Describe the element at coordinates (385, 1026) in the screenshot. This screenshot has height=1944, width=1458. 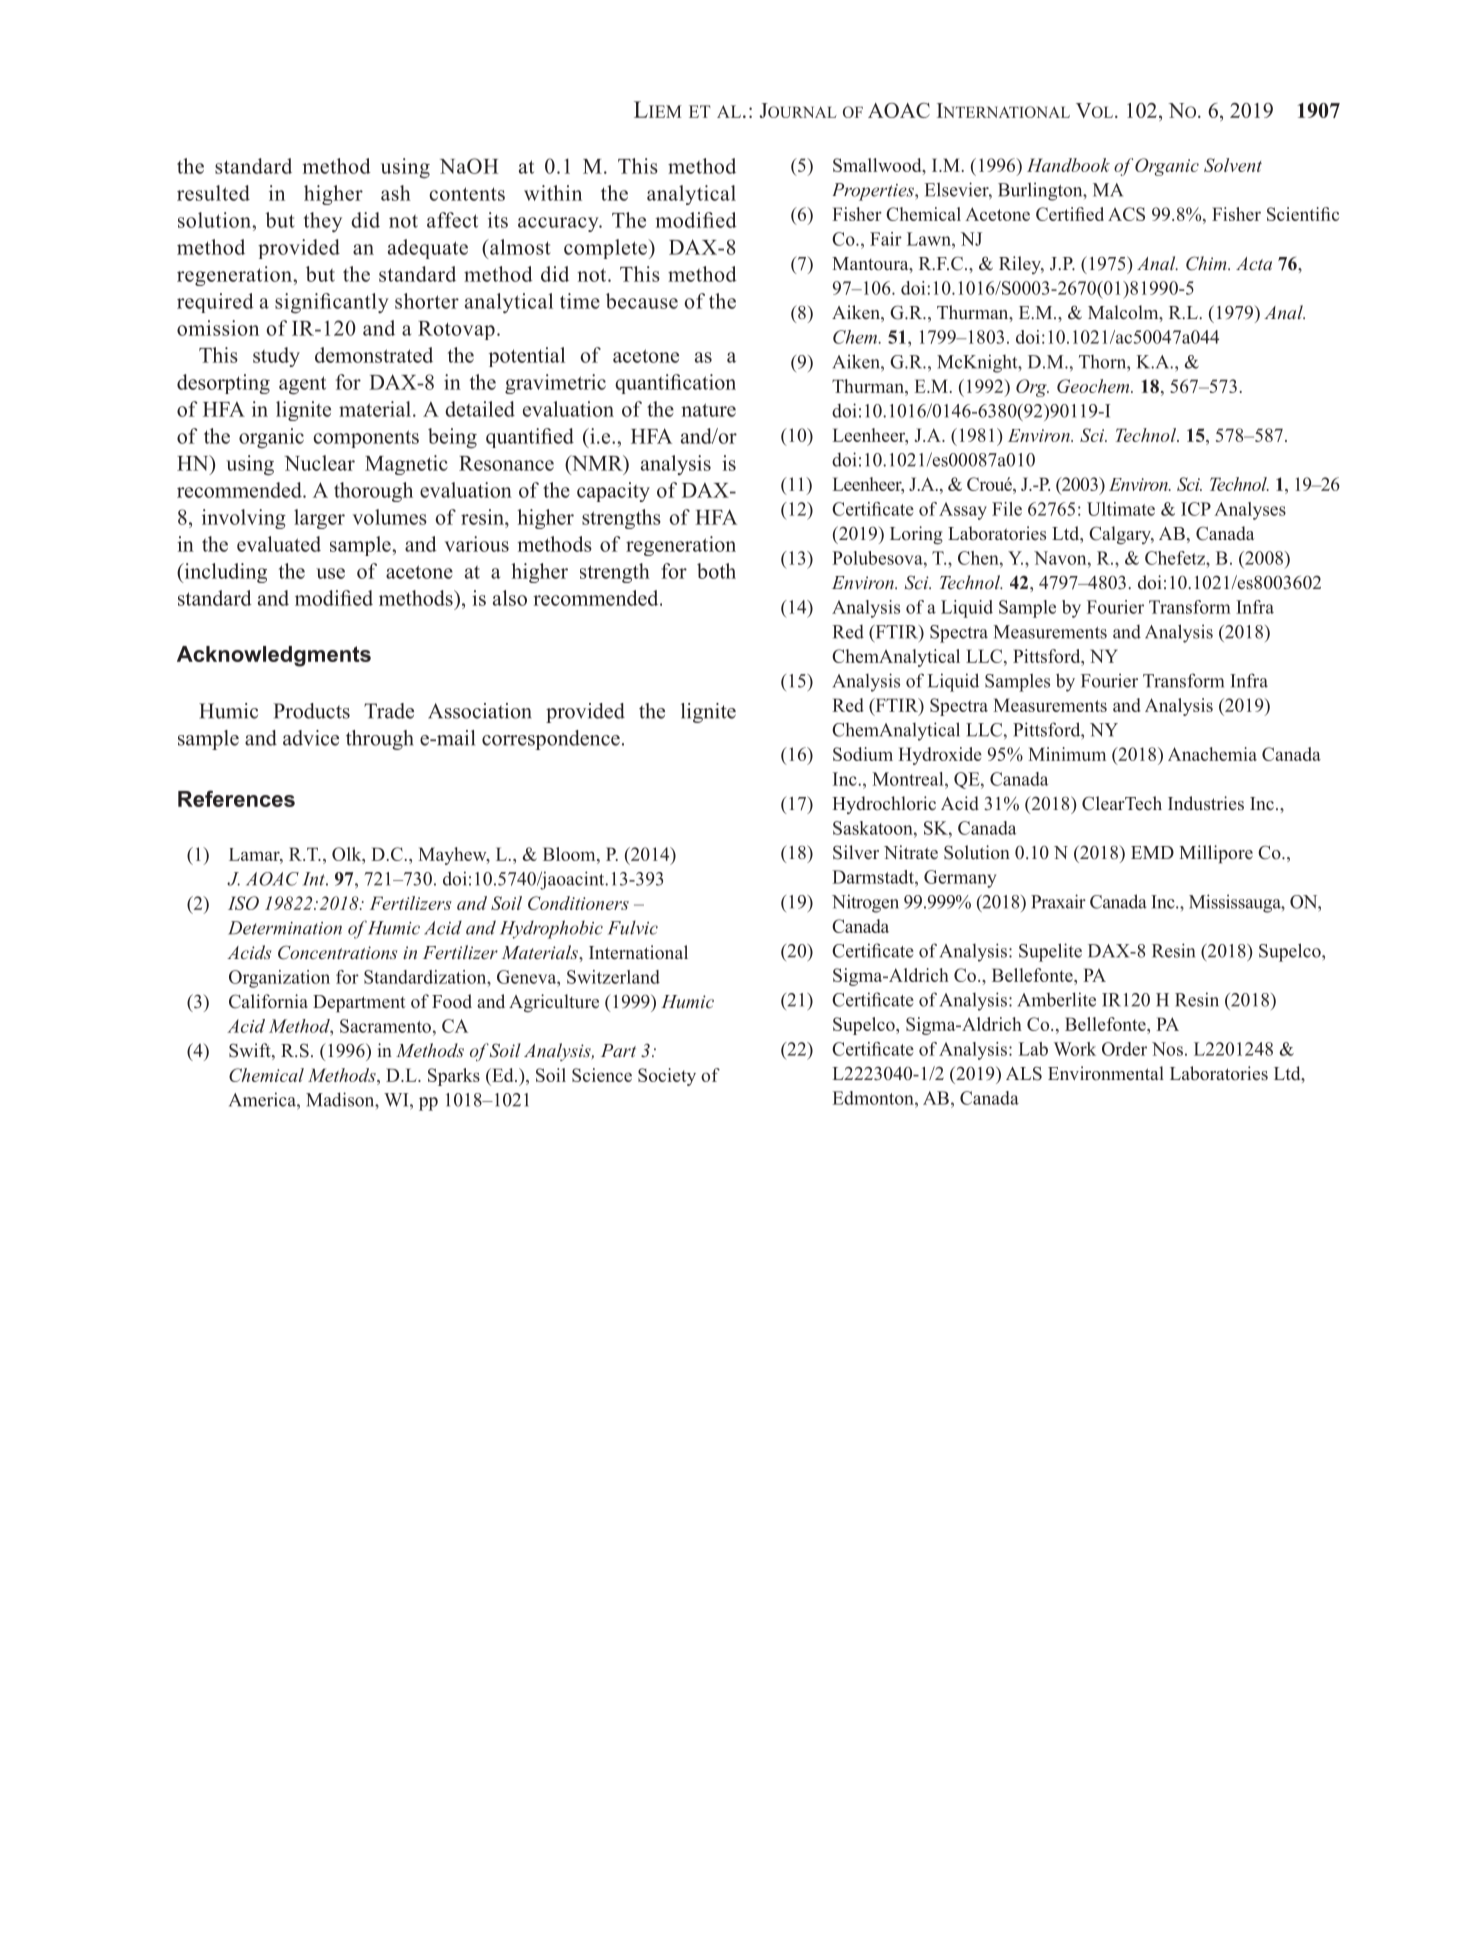
I see `Sacramento` at that location.
